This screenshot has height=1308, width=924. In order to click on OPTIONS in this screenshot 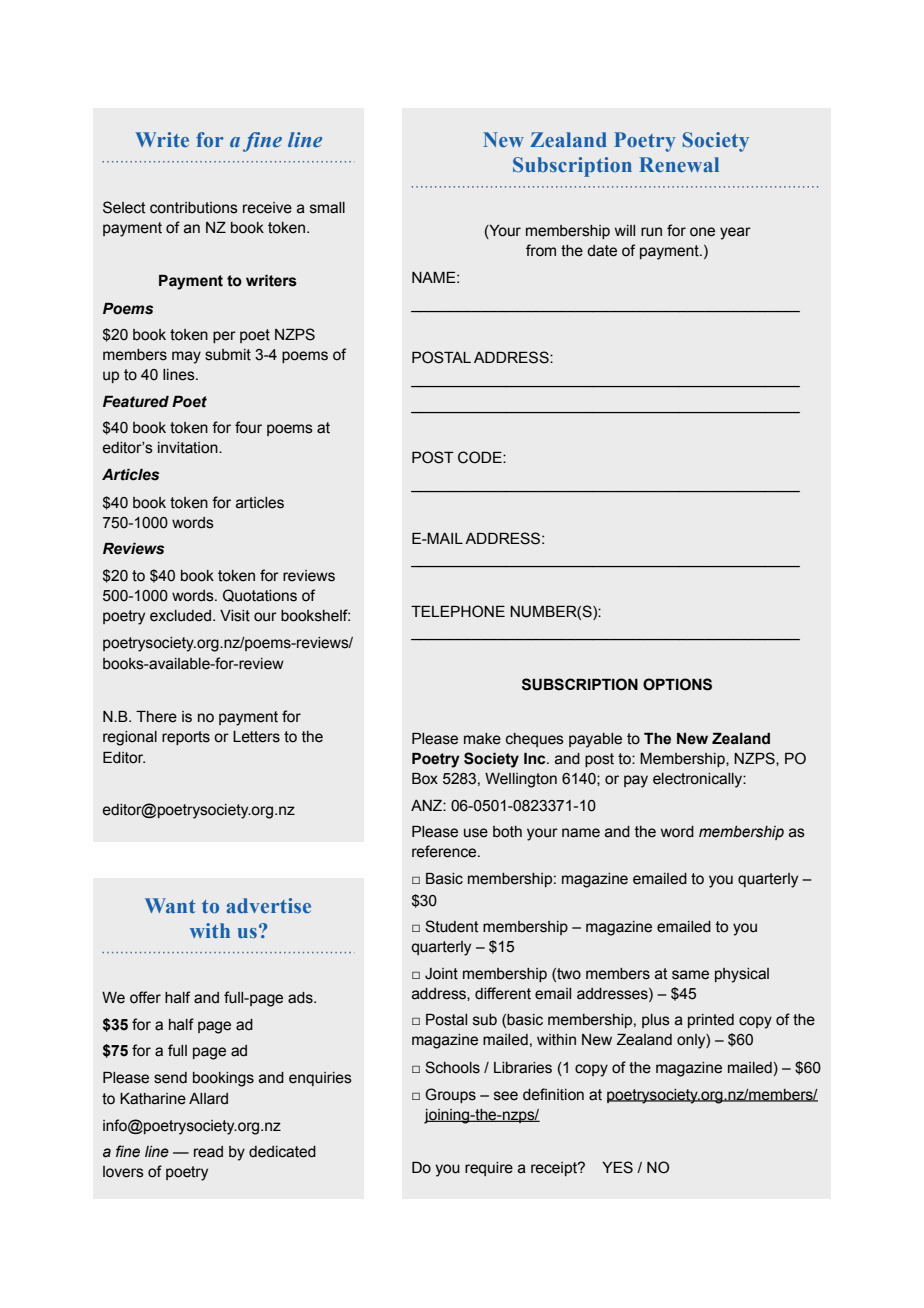, I will do `click(677, 684)`.
